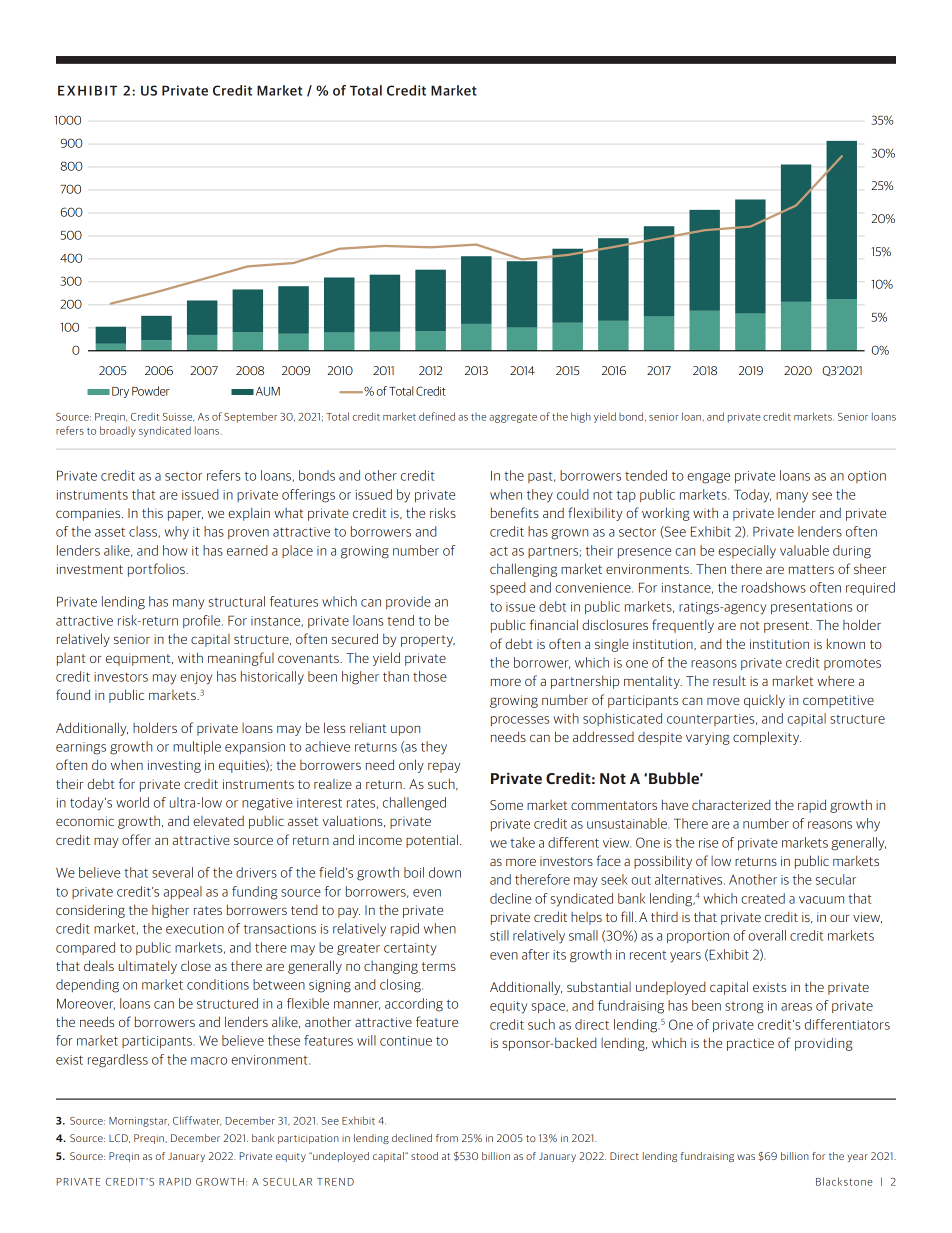 The image size is (952, 1233). I want to click on Morningstar, so click(139, 1122).
